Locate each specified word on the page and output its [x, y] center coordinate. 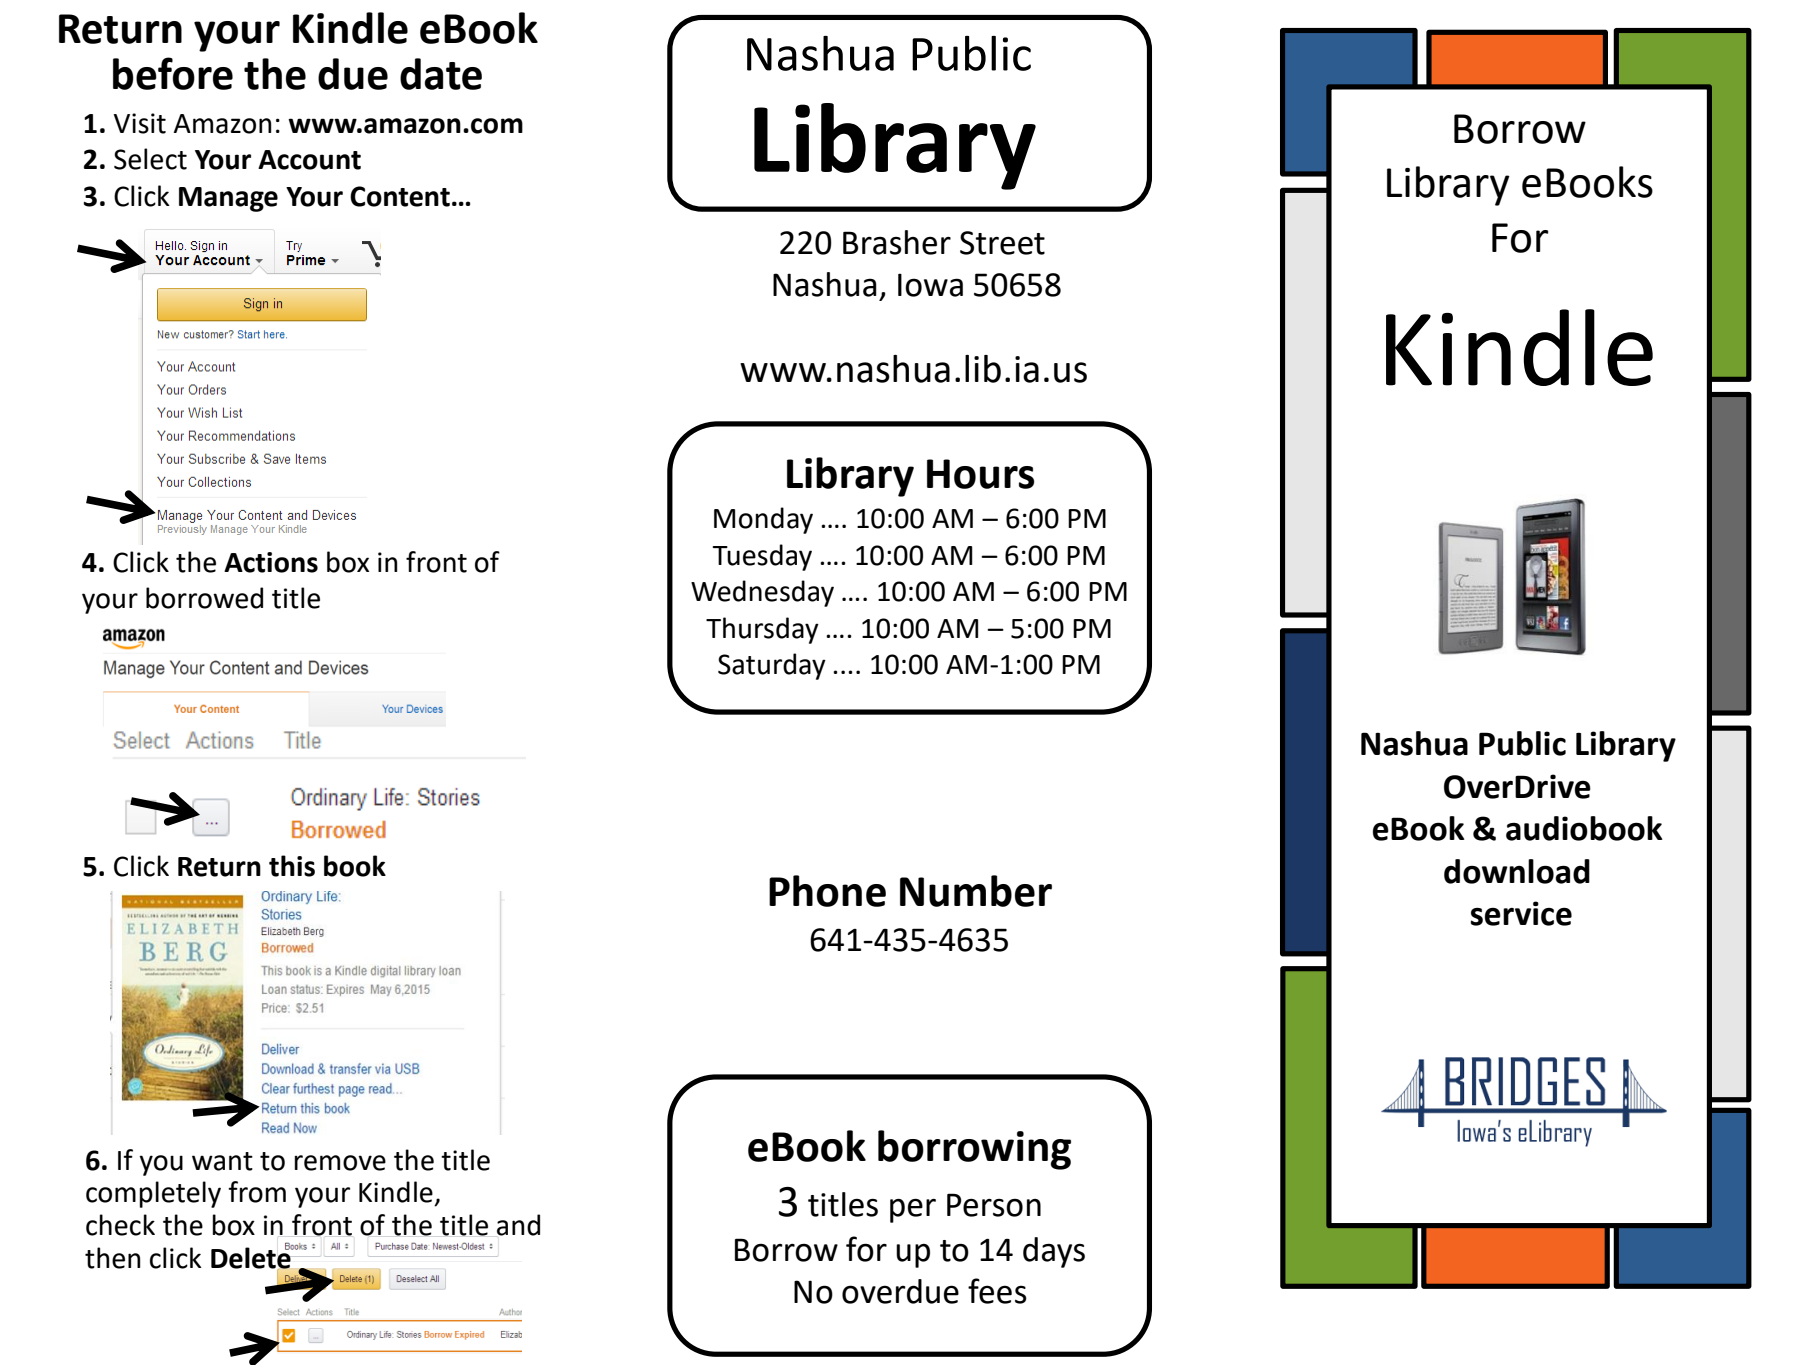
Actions [271, 562]
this [292, 866]
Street [1002, 243]
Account [309, 160]
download [1517, 871]
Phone [827, 891]
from [257, 1192]
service [1521, 913]
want [222, 1161]
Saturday [772, 666]
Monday [763, 520]
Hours [980, 474]
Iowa [930, 285]
